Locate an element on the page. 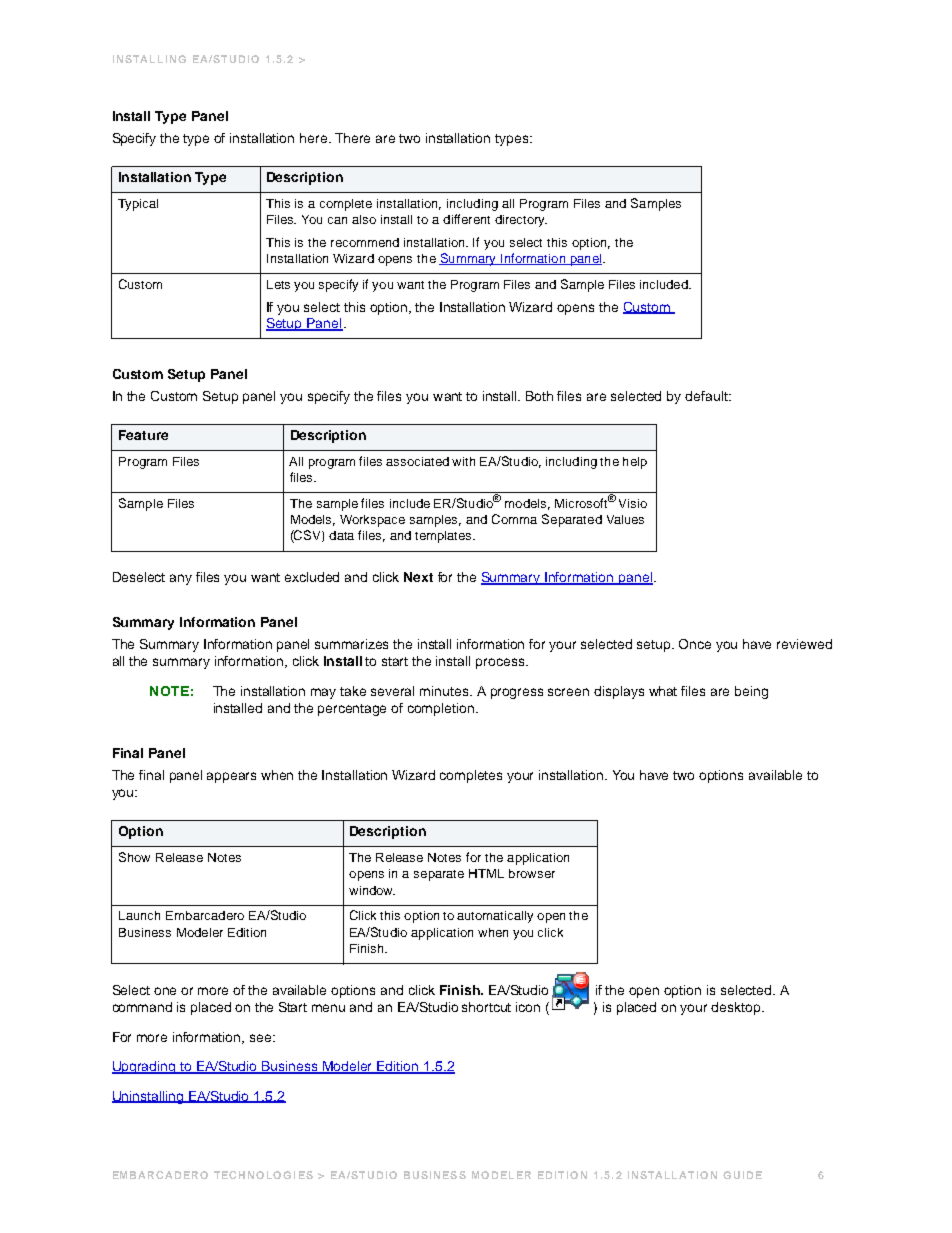 This image has height=1233, width=952. Show is located at coordinates (134, 857).
